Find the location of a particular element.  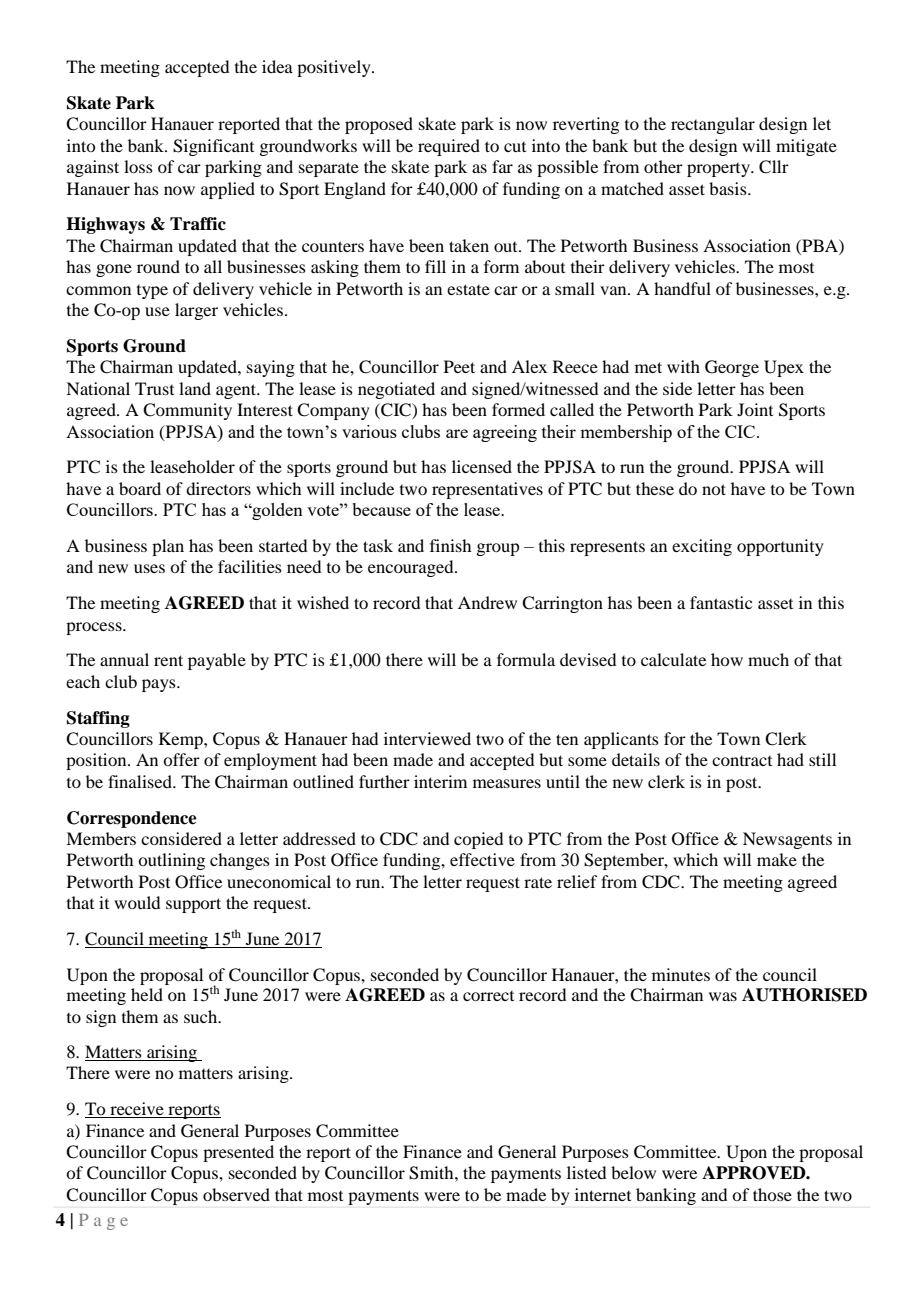

rent is located at coordinates (168, 660).
